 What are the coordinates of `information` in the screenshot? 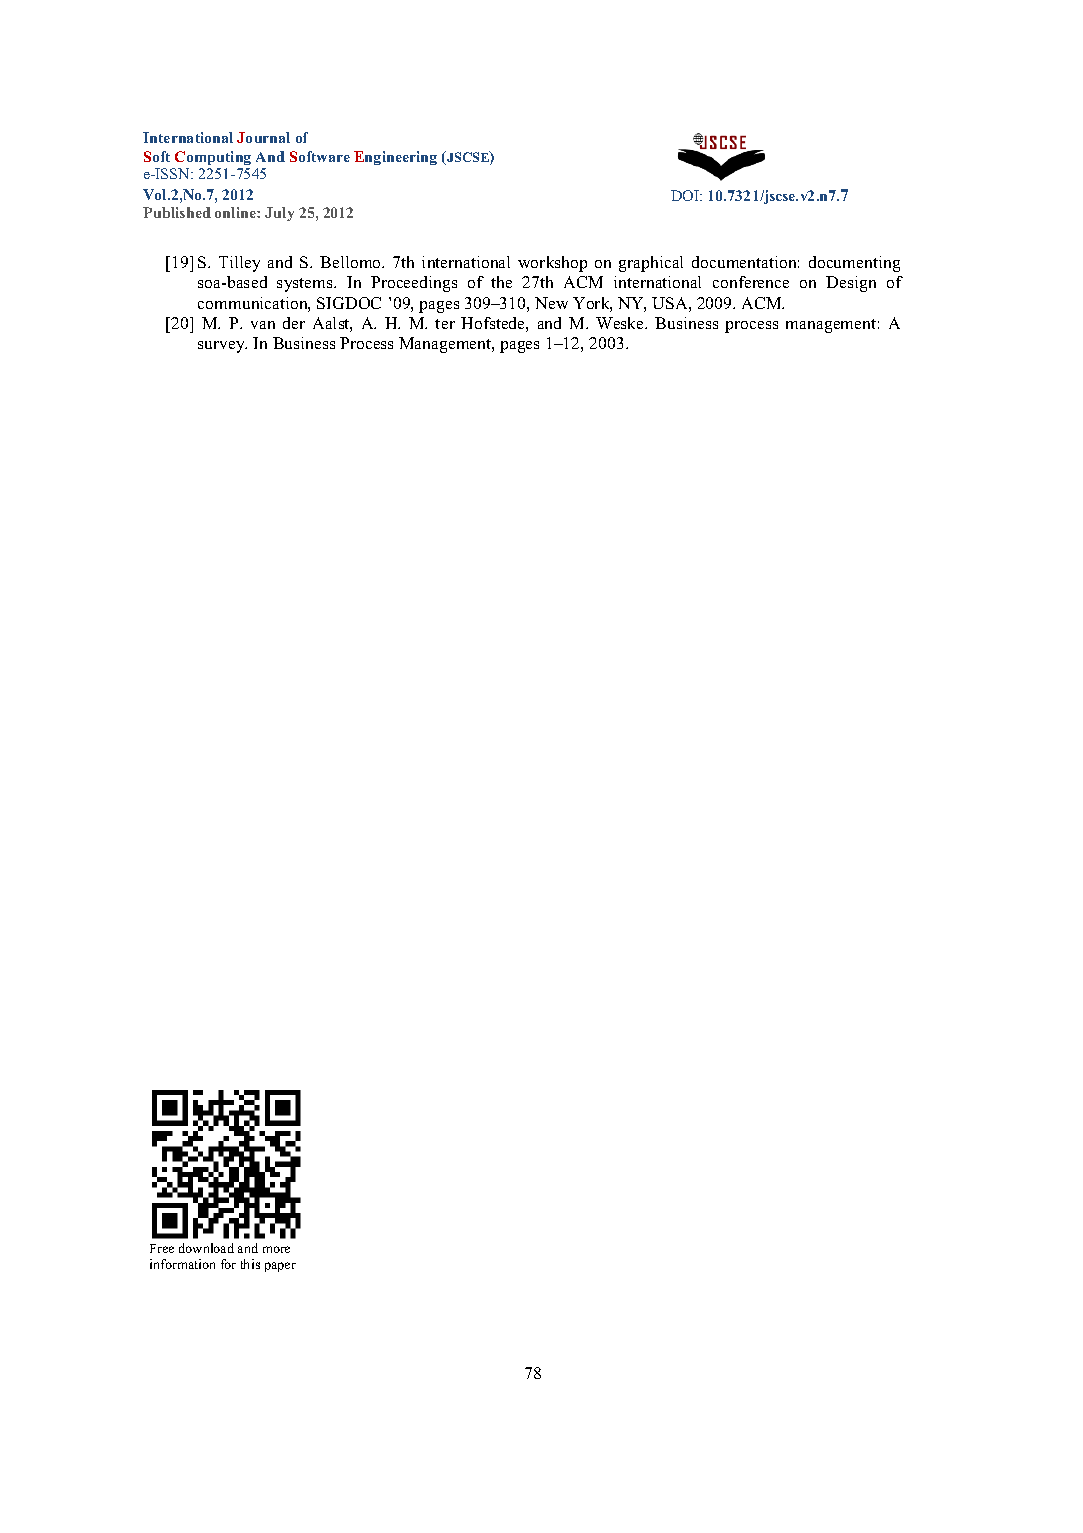 It's located at (182, 1264).
